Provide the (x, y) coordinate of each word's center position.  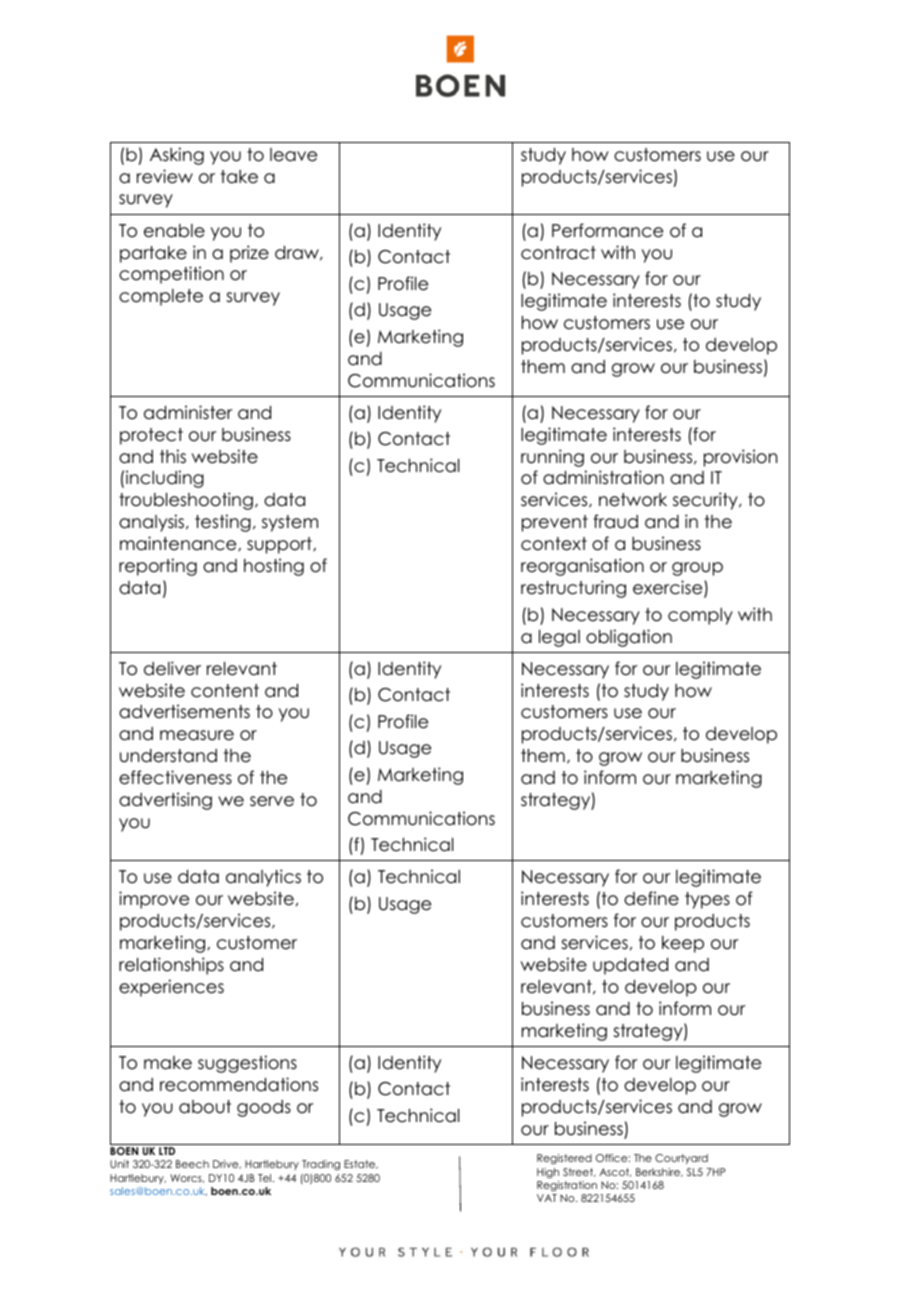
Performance (607, 230)
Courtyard (681, 1159)
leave (293, 155)
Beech (192, 1164)
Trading (321, 1165)
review (165, 176)
